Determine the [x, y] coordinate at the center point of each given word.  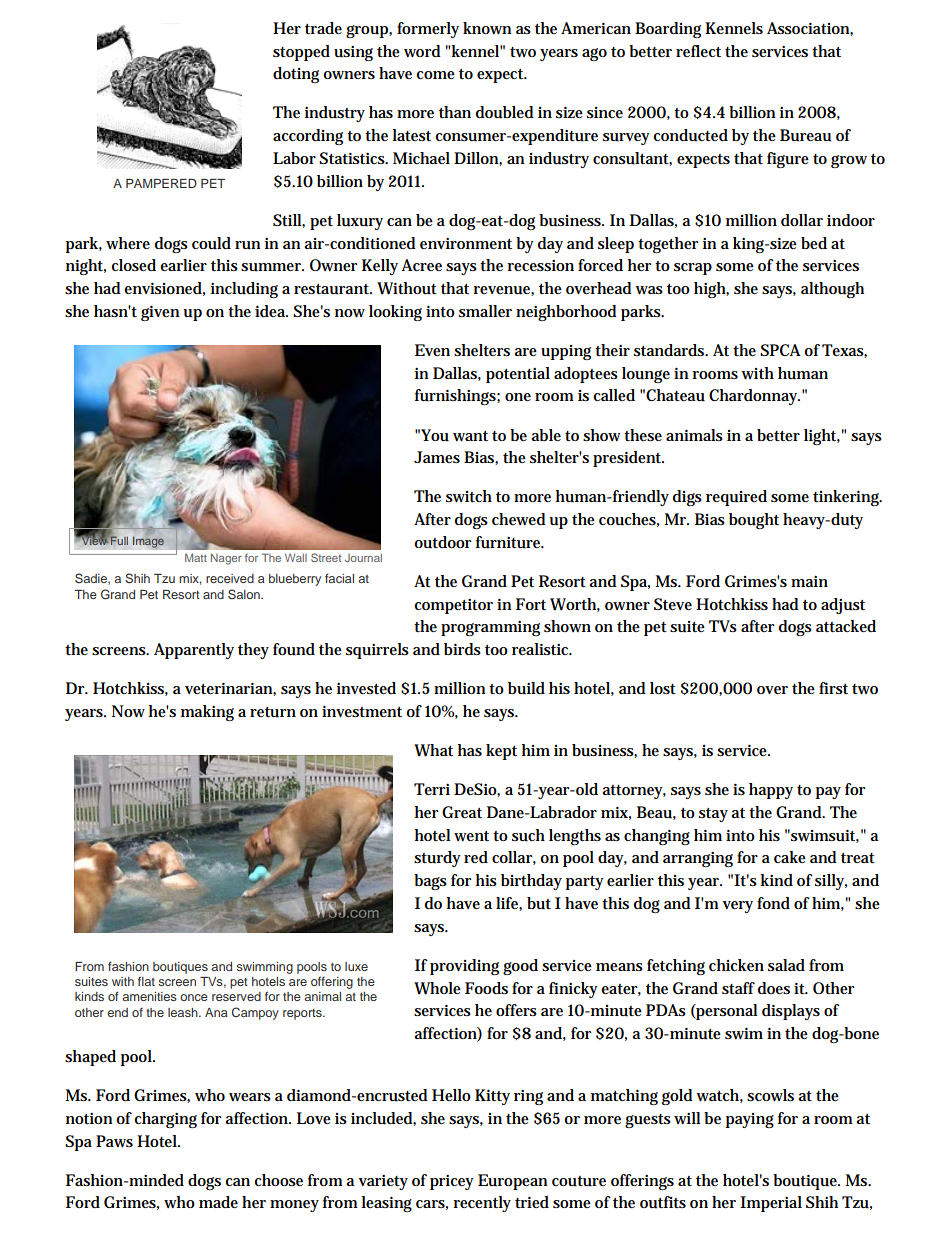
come [435, 75]
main [809, 581]
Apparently [194, 651]
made [218, 1202]
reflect [698, 51]
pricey [452, 1182]
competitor [453, 606]
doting [296, 75]
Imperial [771, 1204]
